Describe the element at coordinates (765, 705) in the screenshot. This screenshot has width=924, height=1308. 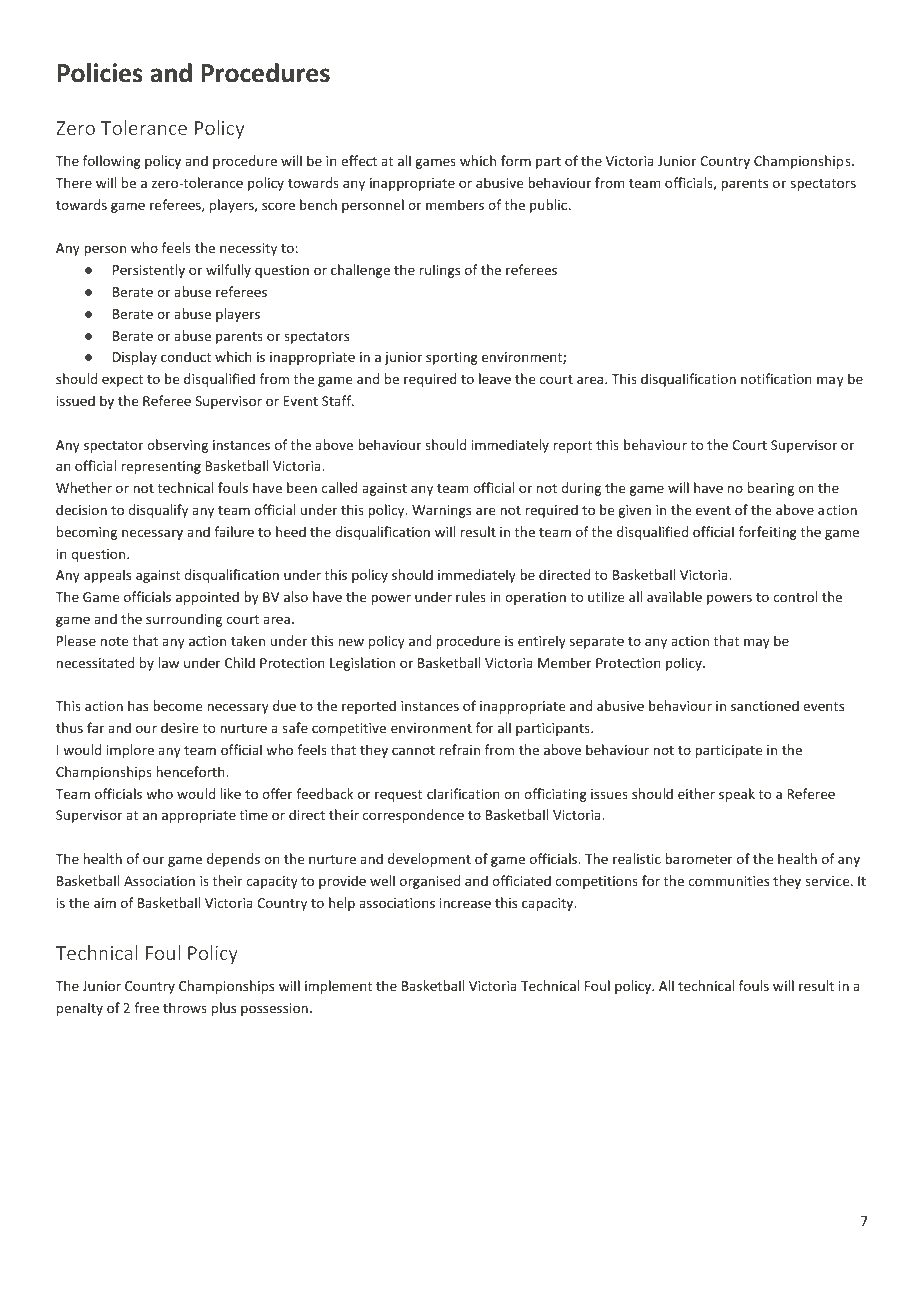
I see `sanctioned` at that location.
